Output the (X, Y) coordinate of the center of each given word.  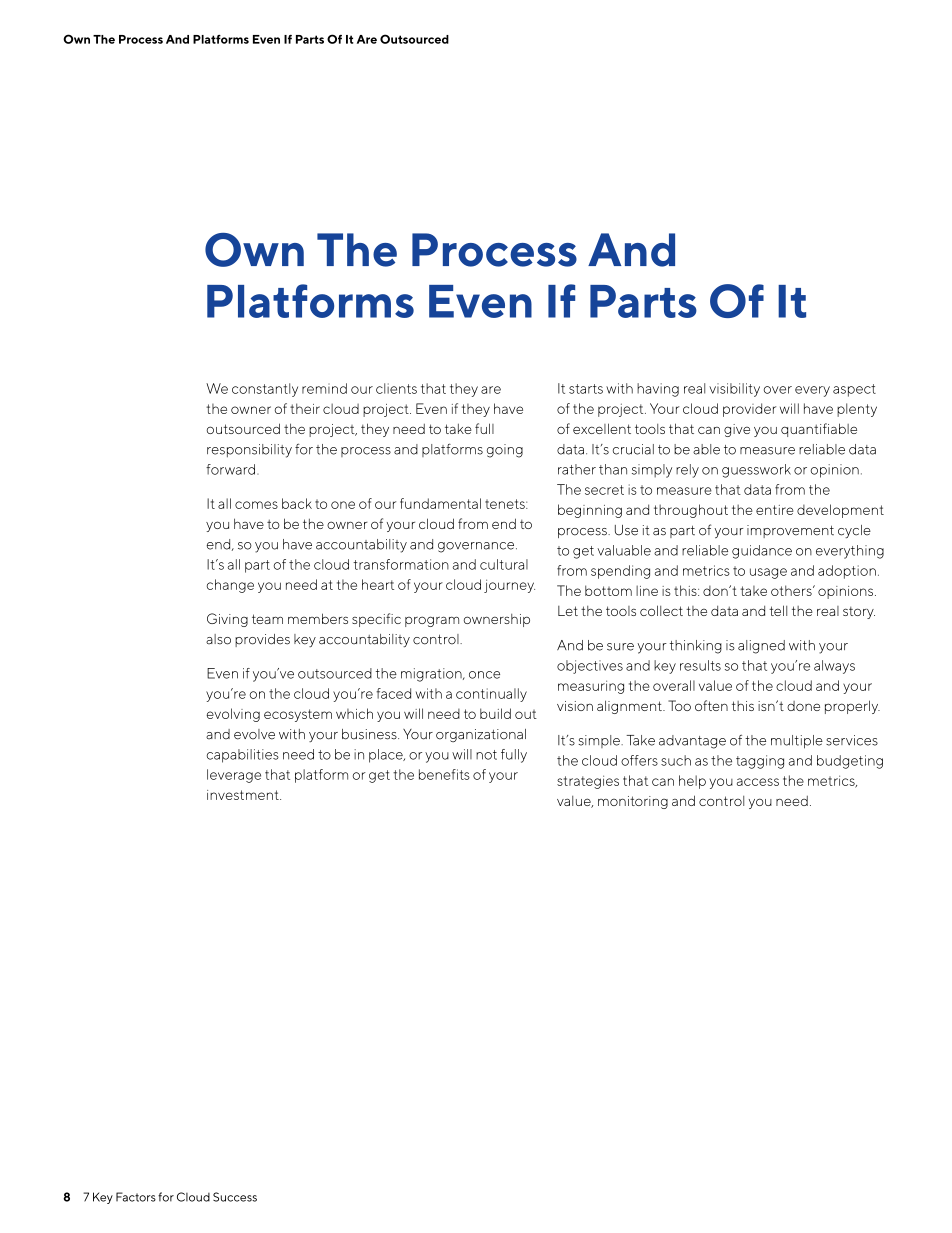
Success (235, 1197)
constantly (265, 390)
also (218, 639)
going (505, 451)
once (484, 675)
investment (244, 795)
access (758, 782)
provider (749, 410)
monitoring (633, 802)
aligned (761, 647)
